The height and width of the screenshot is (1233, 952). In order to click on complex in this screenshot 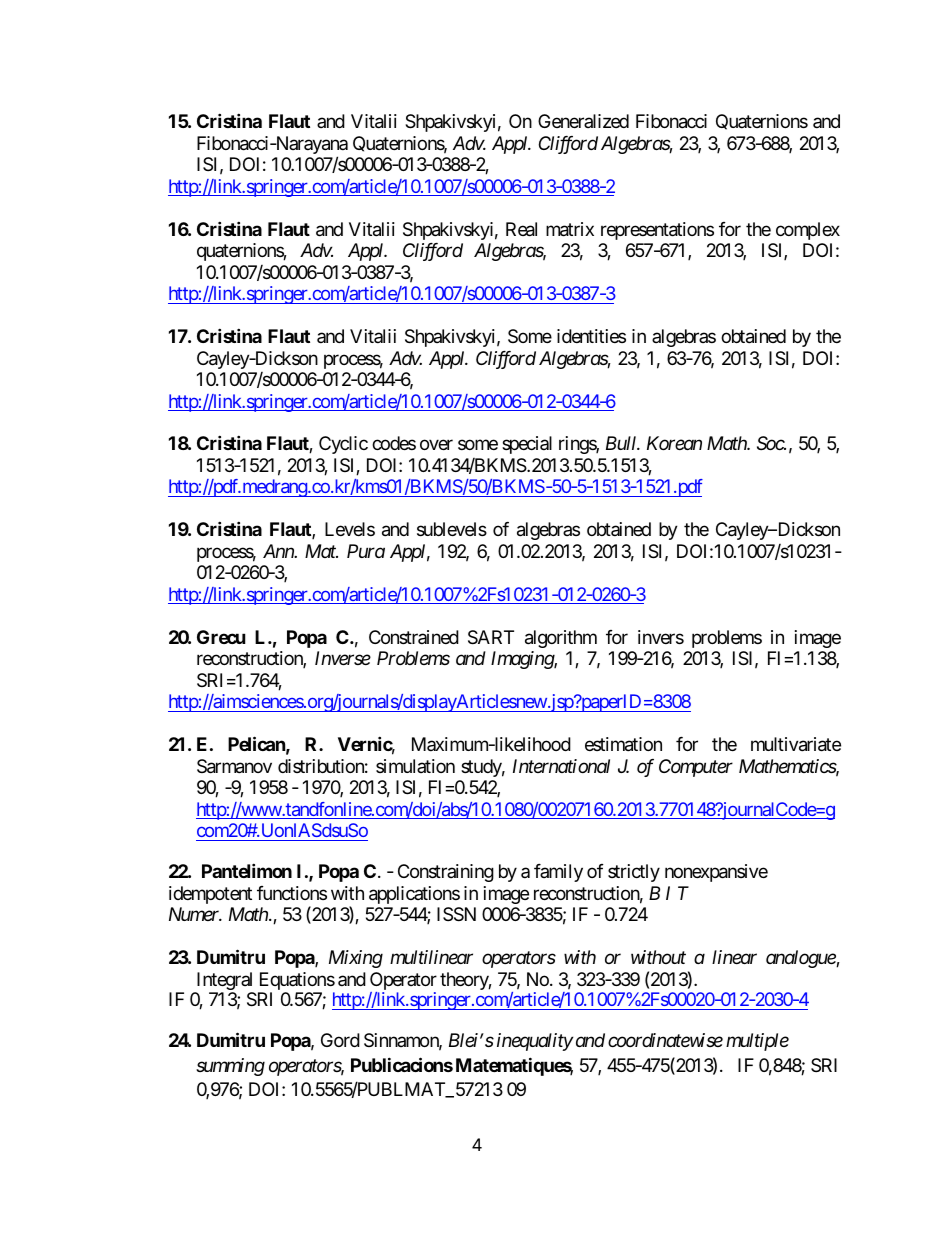, I will do `click(808, 231)`.
